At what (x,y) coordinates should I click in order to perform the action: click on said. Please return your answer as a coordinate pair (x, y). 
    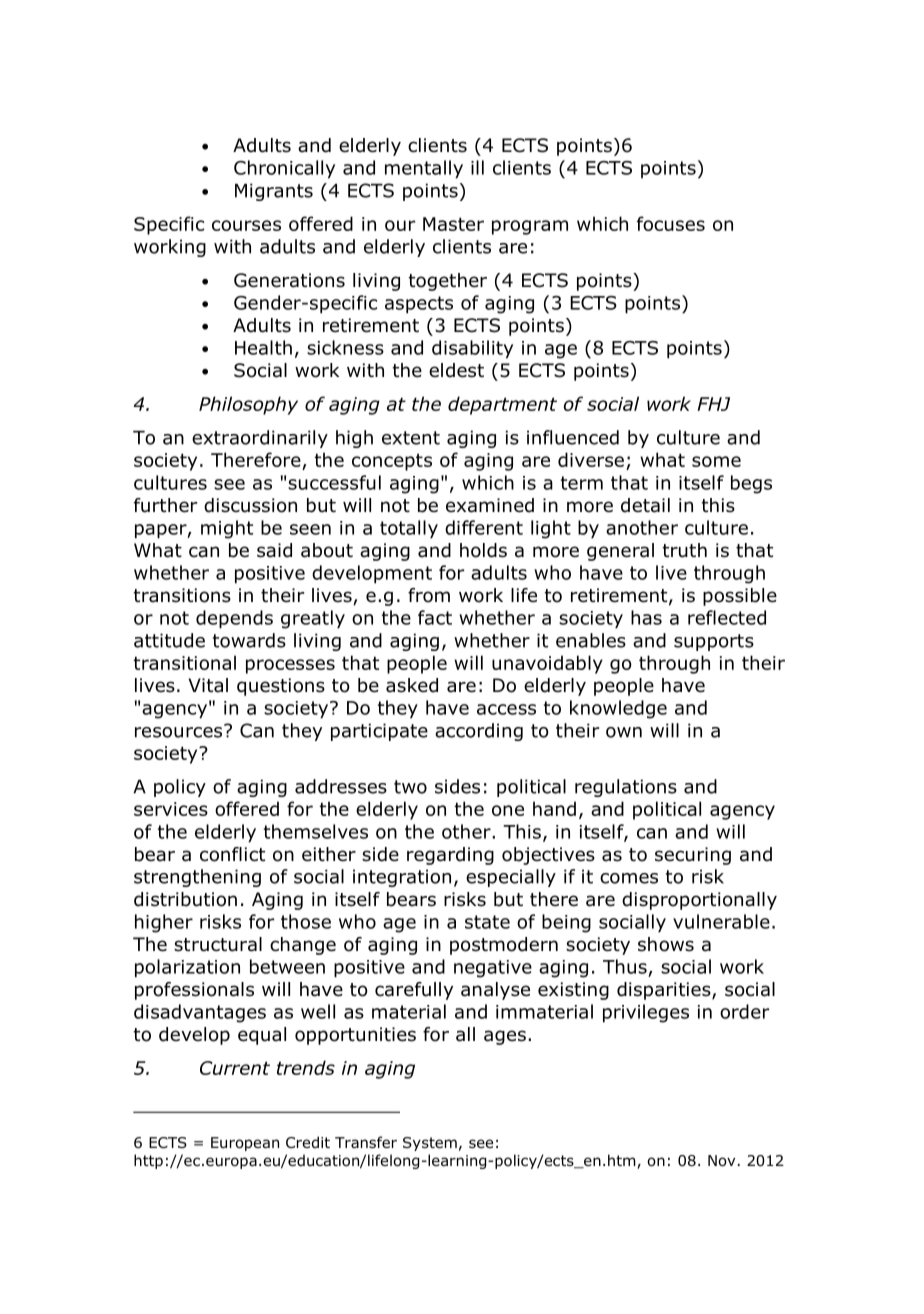
    Looking at the image, I should click on (274, 550).
